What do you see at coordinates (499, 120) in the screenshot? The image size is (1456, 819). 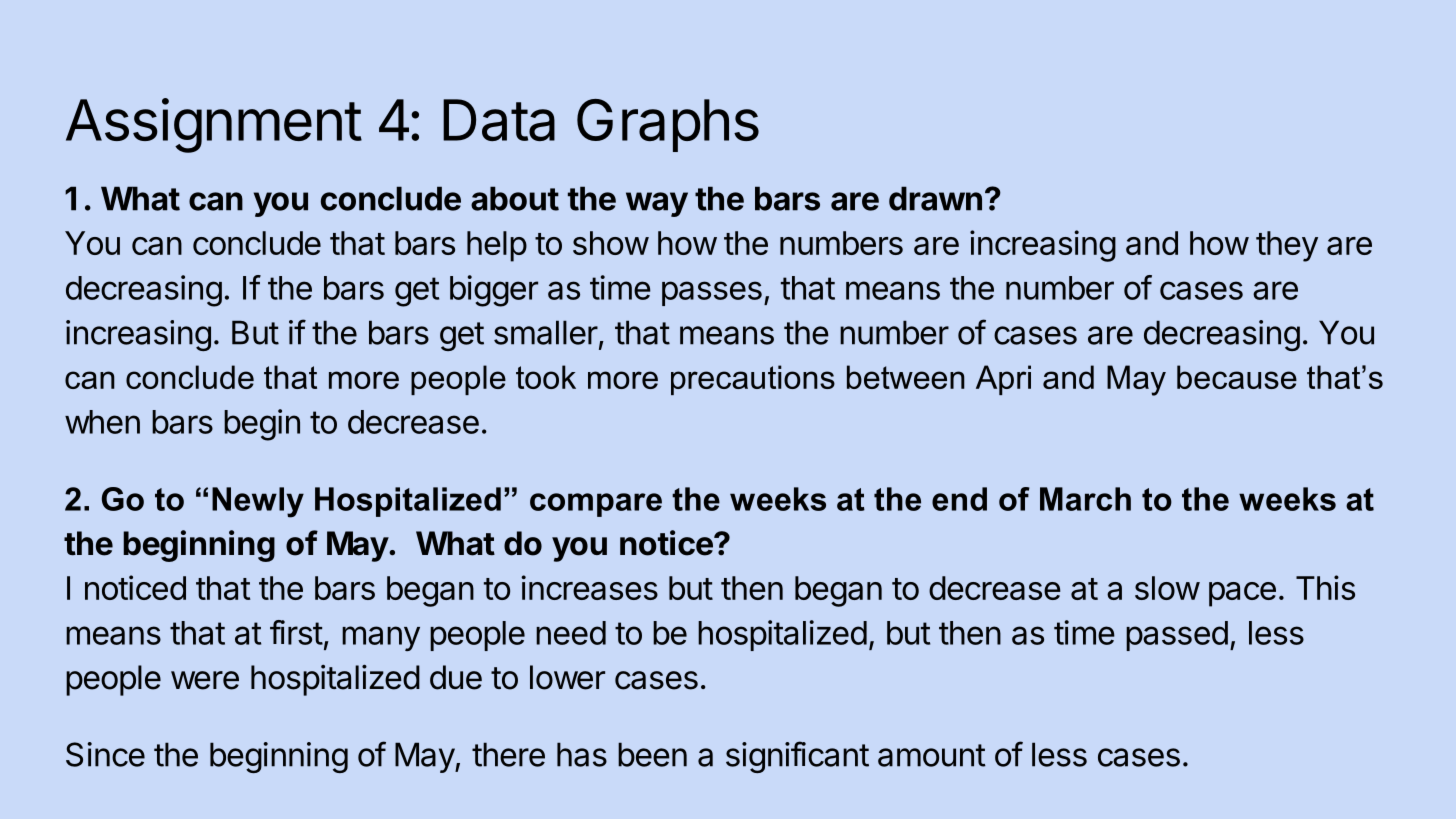 I see `Data` at bounding box center [499, 120].
